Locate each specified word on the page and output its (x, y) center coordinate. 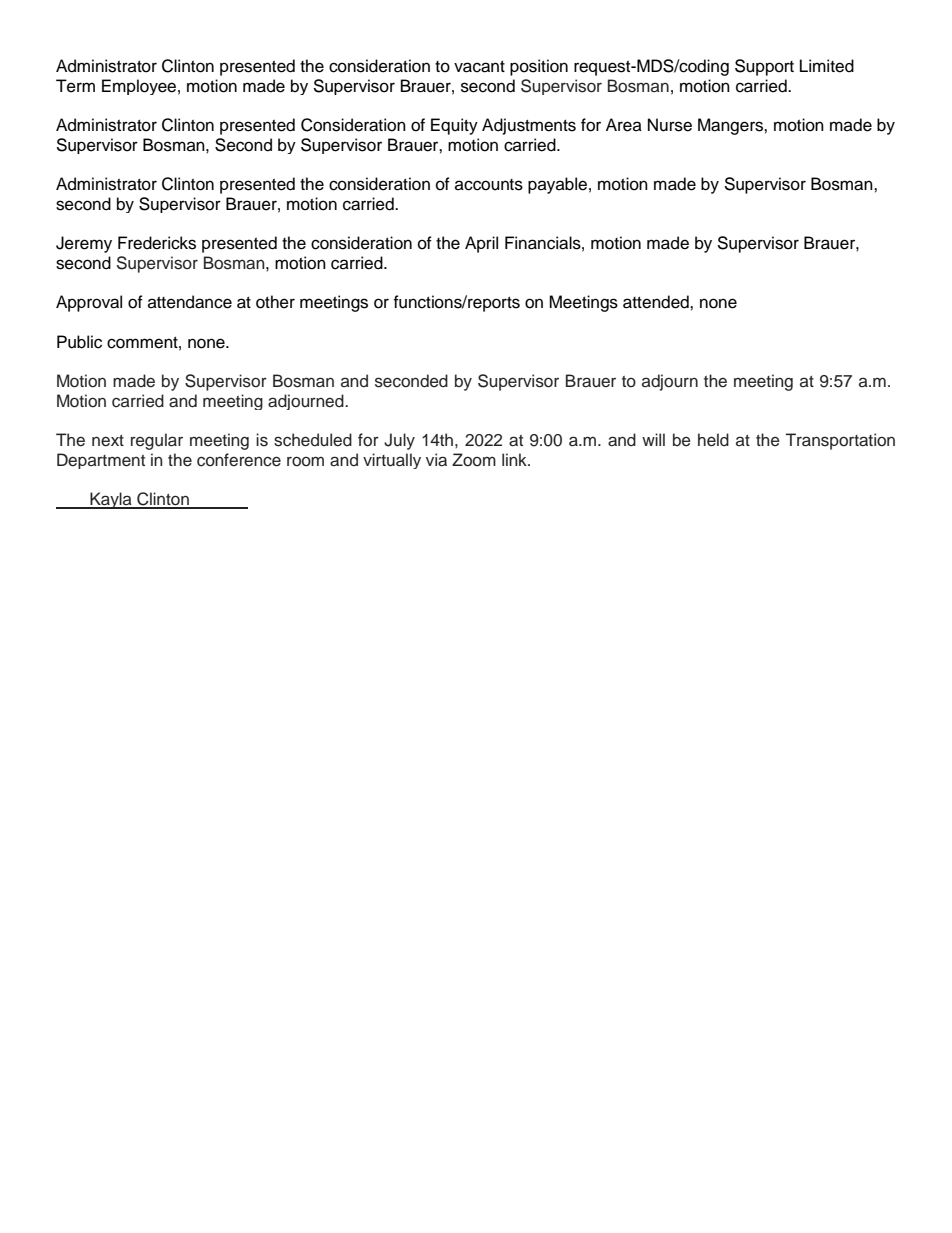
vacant (479, 67)
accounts (489, 185)
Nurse (670, 125)
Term (75, 86)
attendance (190, 302)
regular (157, 441)
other (275, 302)
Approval (89, 303)
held (713, 440)
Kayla (111, 500)
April (481, 244)
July (399, 441)
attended (657, 302)
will (653, 439)
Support (764, 67)
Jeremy (84, 244)
